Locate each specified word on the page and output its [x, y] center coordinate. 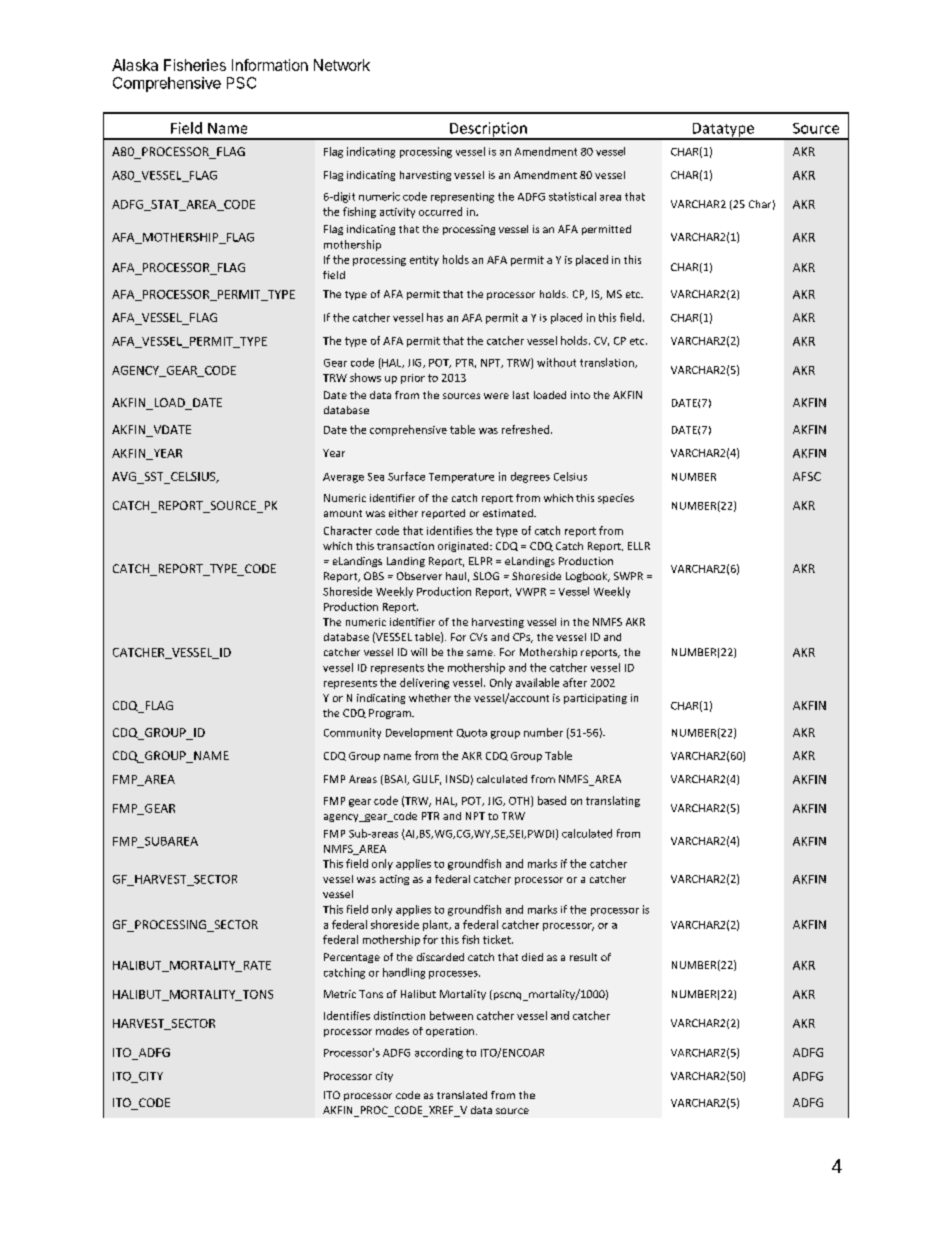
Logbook [588, 577]
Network [342, 65]
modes [392, 1031]
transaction [405, 546]
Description [488, 130]
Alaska [135, 65]
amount [343, 513]
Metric [340, 994]
